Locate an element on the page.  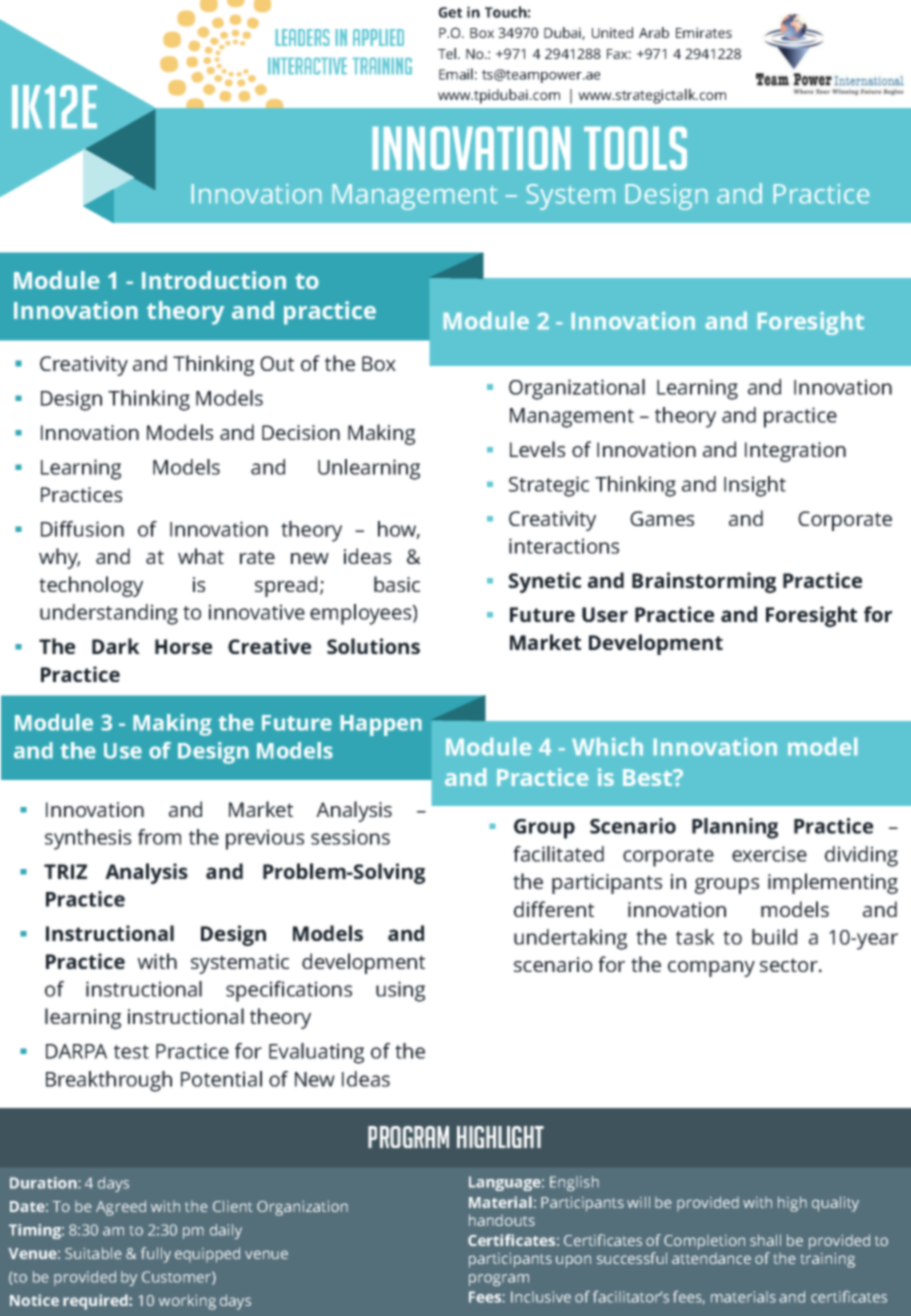
Dark is located at coordinates (116, 646).
